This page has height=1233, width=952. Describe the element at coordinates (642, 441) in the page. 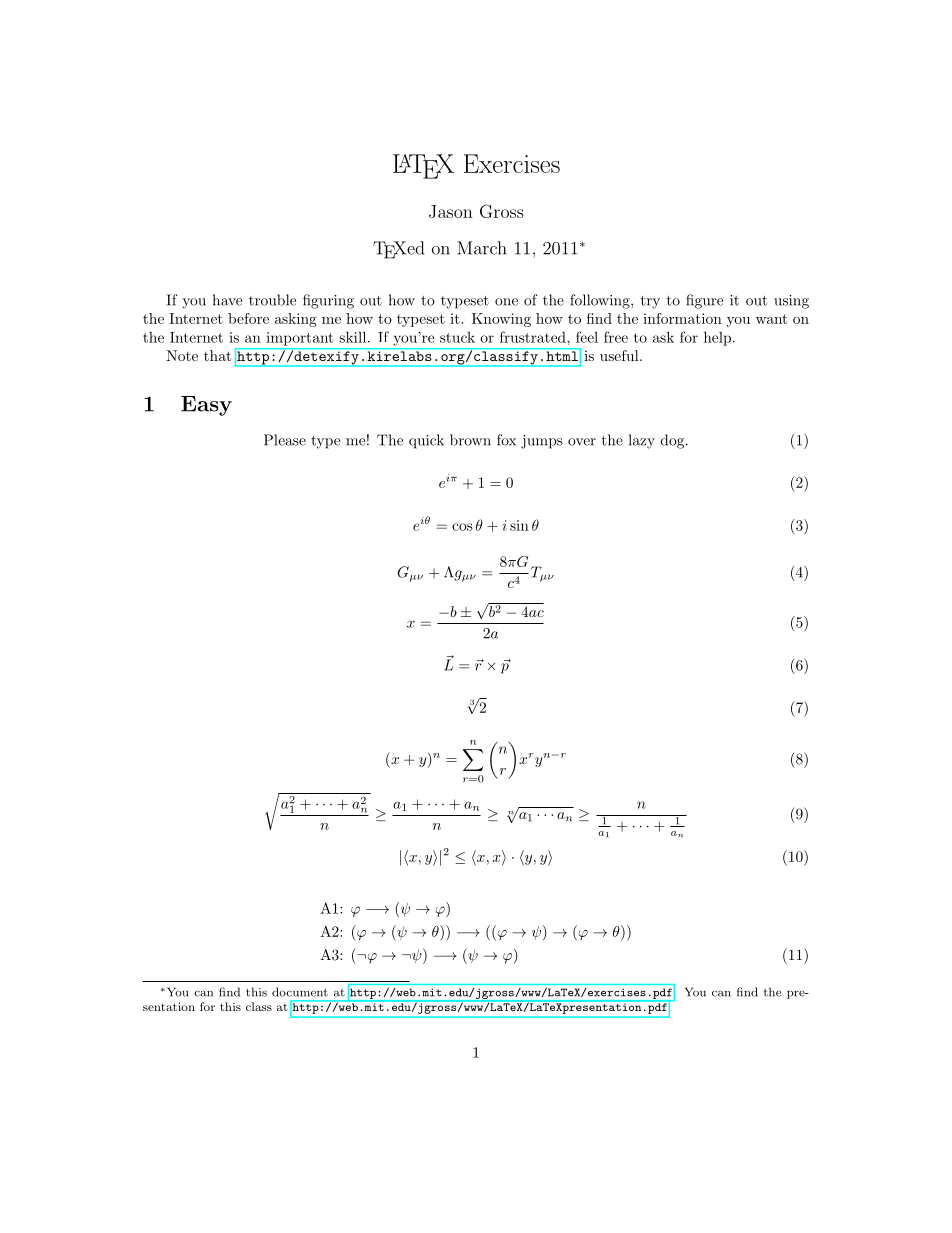

I see `lazy` at that location.
